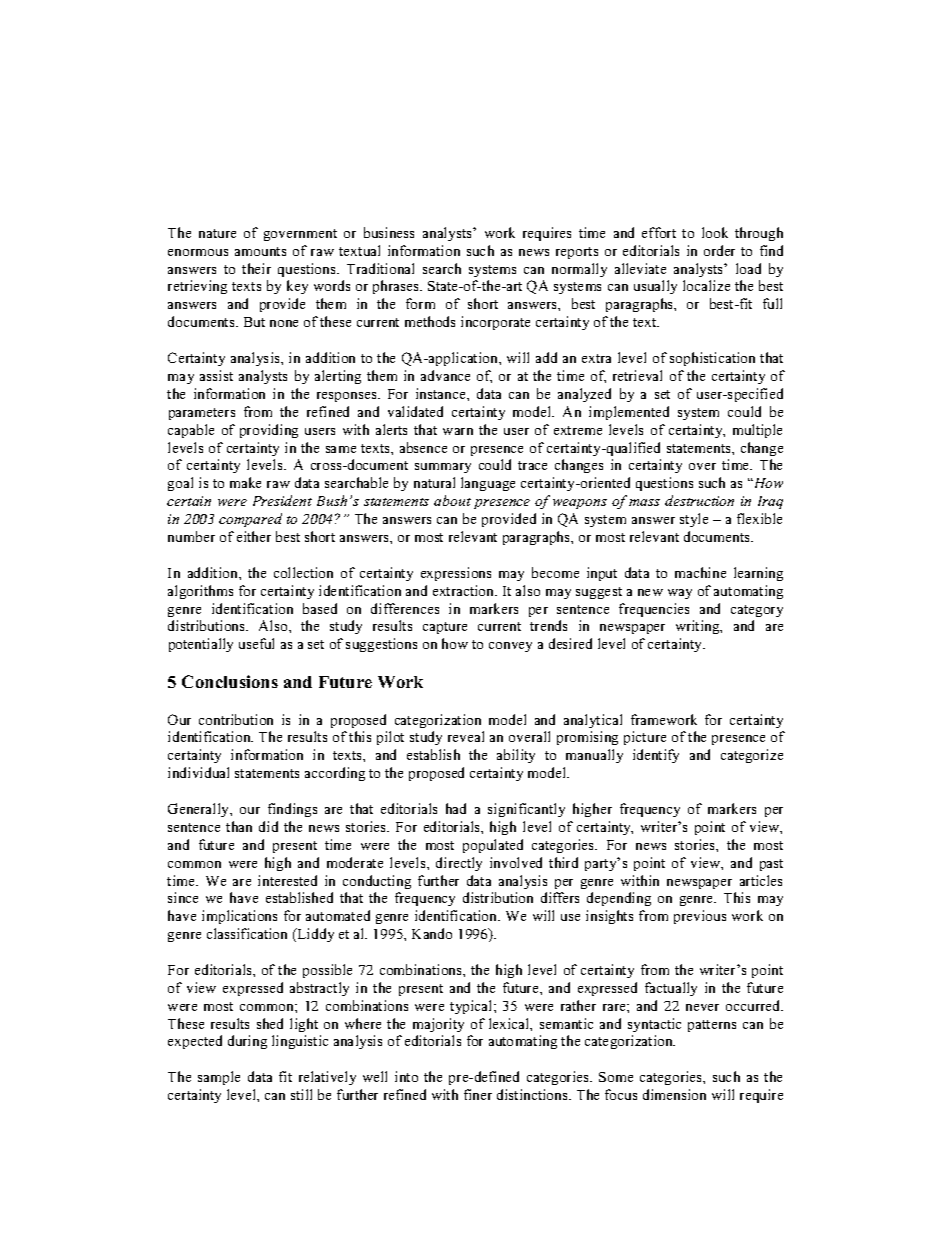  I want to click on phrases, so click(397, 287).
